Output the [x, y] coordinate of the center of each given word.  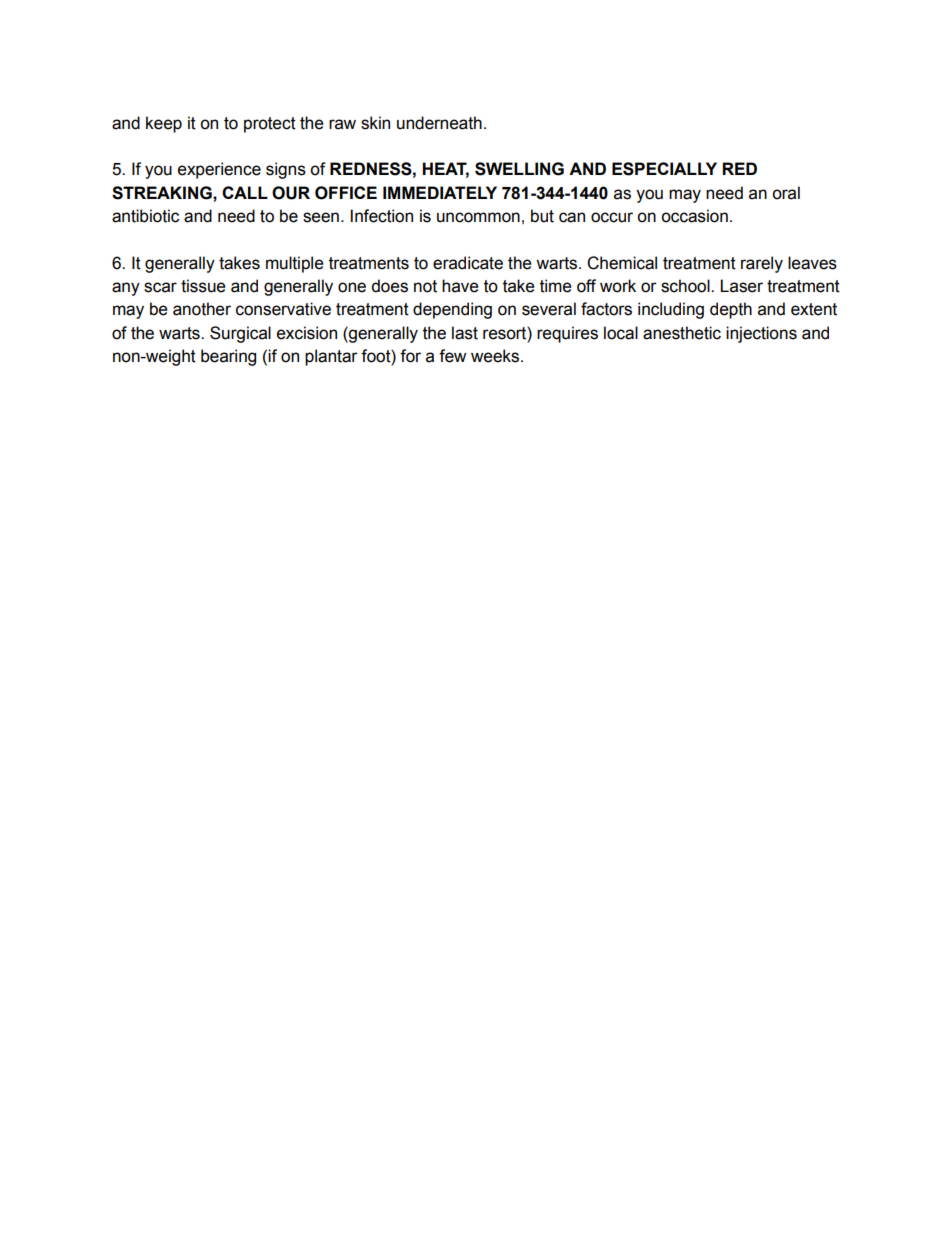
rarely [762, 264]
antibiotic [145, 216]
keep [164, 124]
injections [761, 334]
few [452, 356]
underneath [439, 123]
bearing [228, 357]
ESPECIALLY [664, 169]
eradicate [468, 263]
